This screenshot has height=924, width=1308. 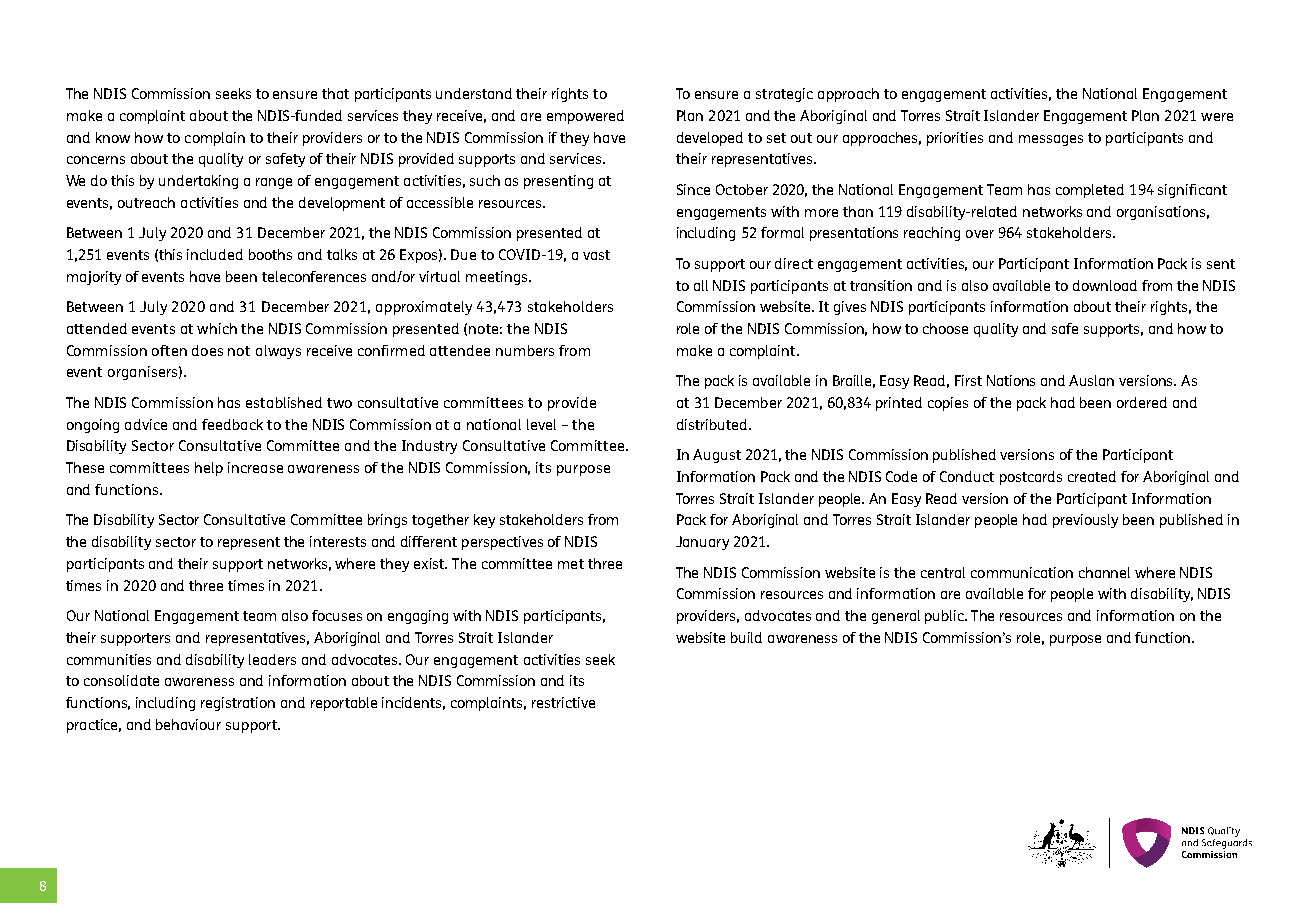 I want to click on Nations, so click(x=1011, y=380).
